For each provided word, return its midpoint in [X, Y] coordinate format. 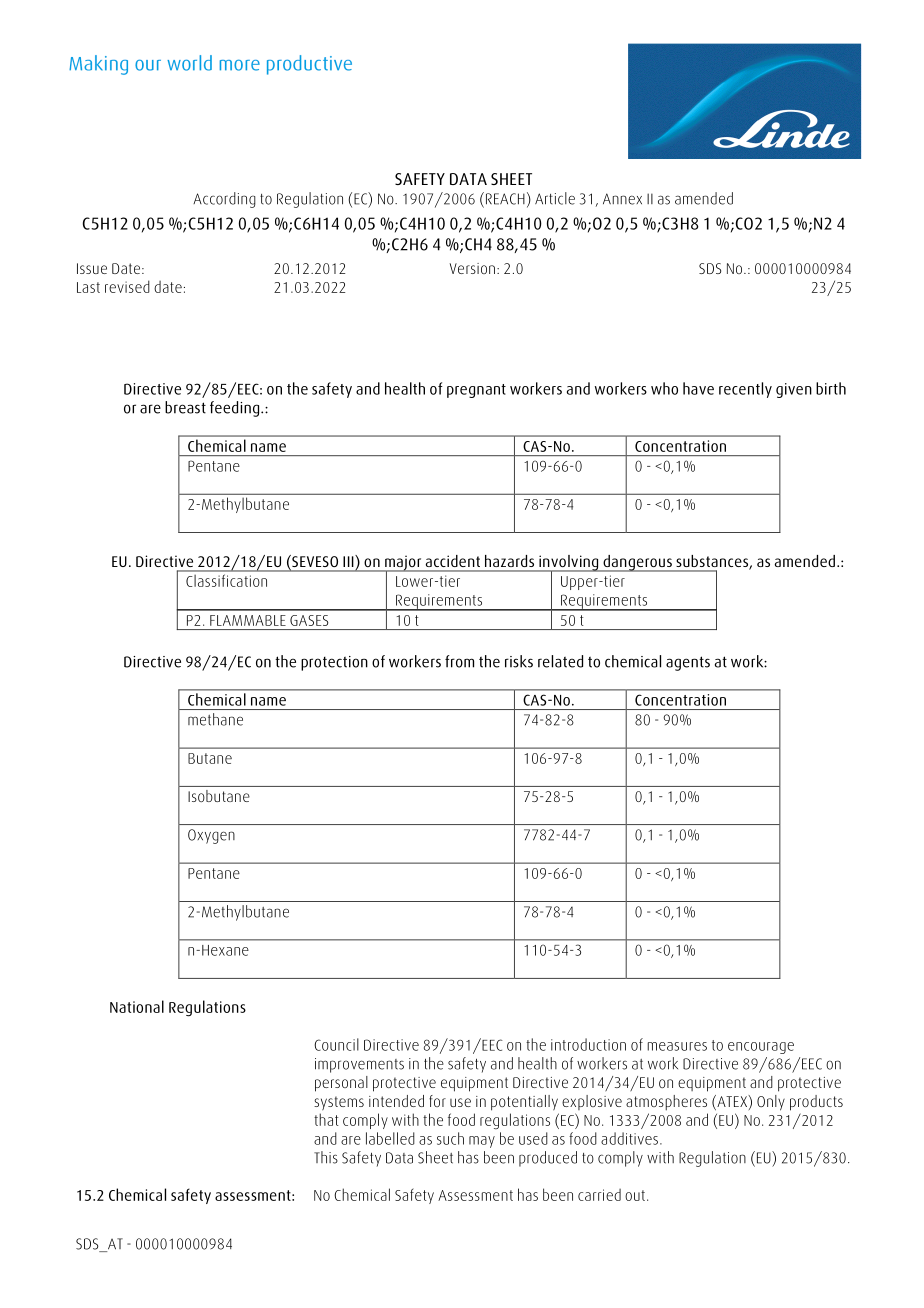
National [137, 1006]
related [560, 661]
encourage [761, 1048]
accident [453, 561]
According [224, 200]
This [326, 1157]
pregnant [476, 391]
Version [472, 268]
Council [336, 1044]
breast [185, 407]
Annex [622, 199]
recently [745, 390]
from [459, 661]
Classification [226, 581]
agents [688, 663]
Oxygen [211, 836]
